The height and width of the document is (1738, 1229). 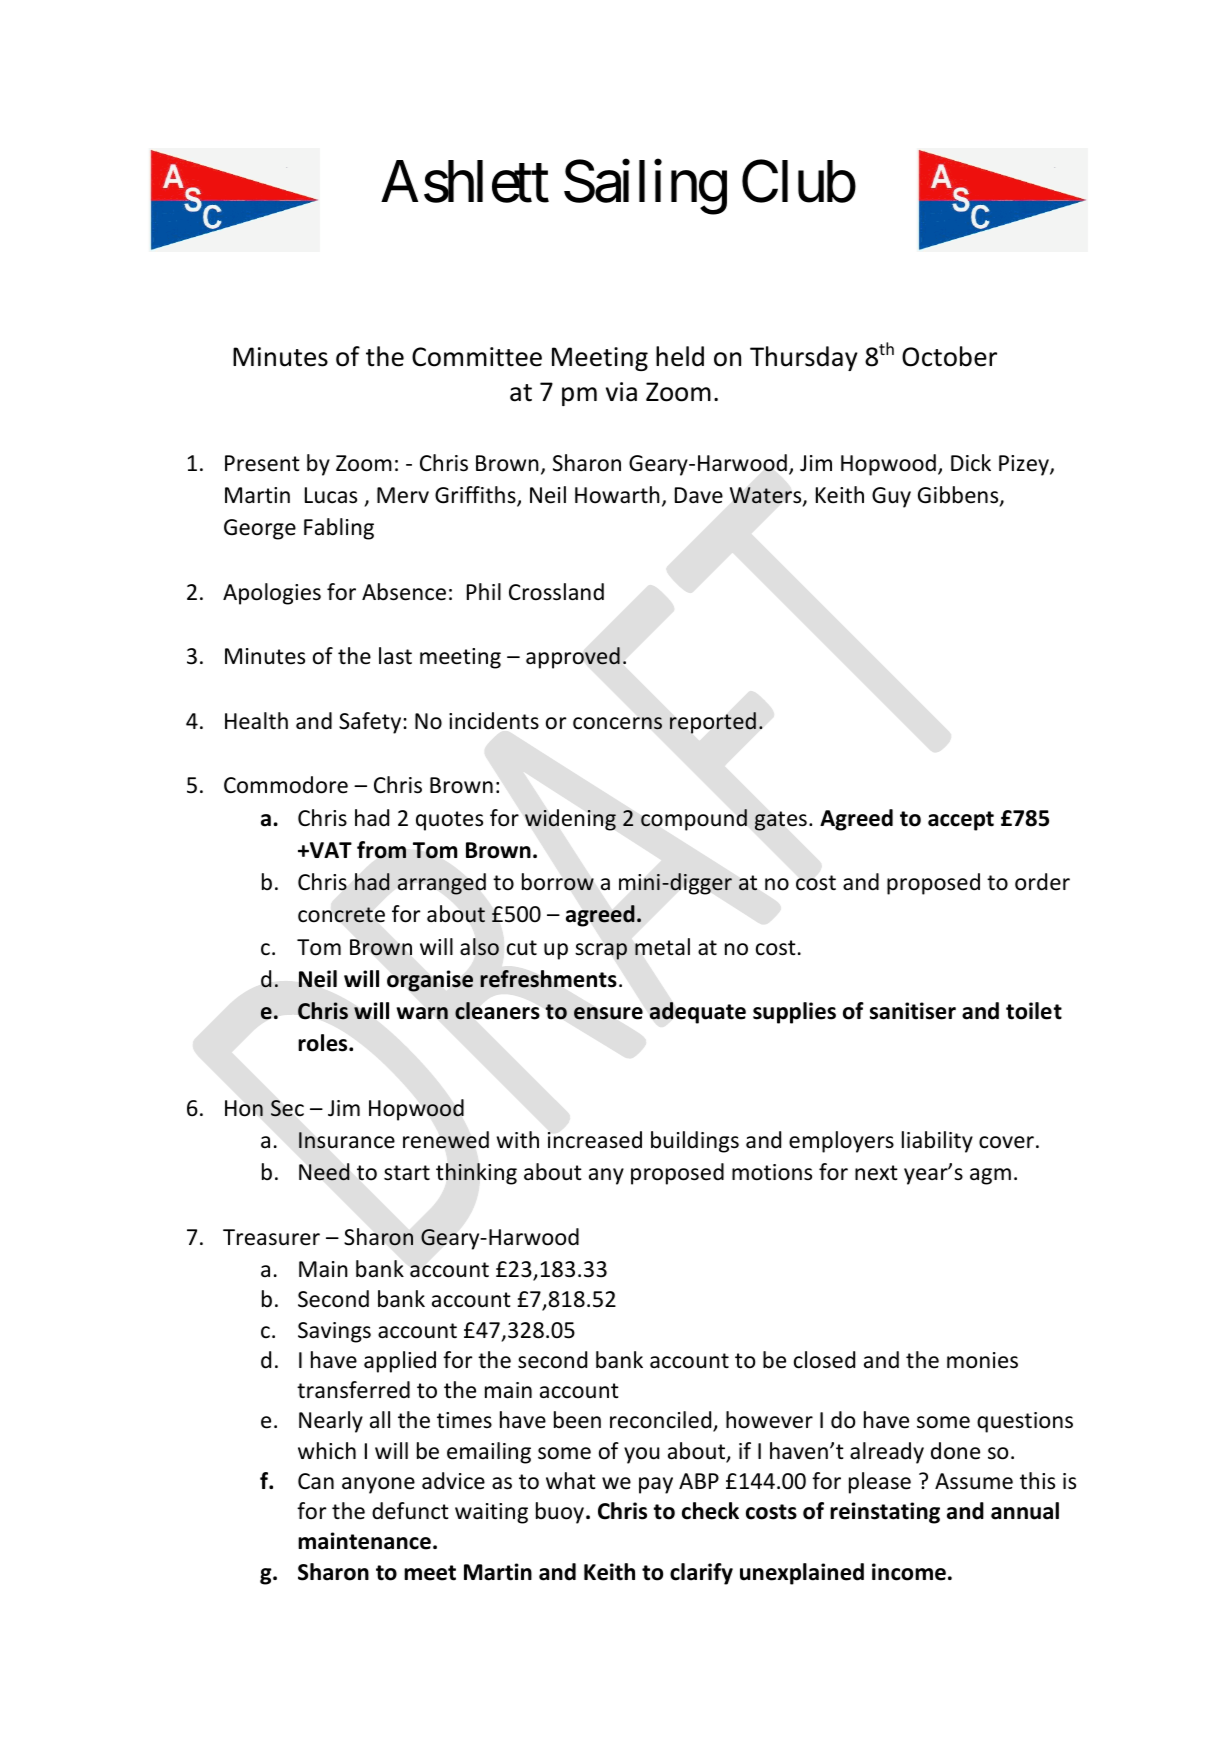 I want to click on via, so click(x=621, y=392).
